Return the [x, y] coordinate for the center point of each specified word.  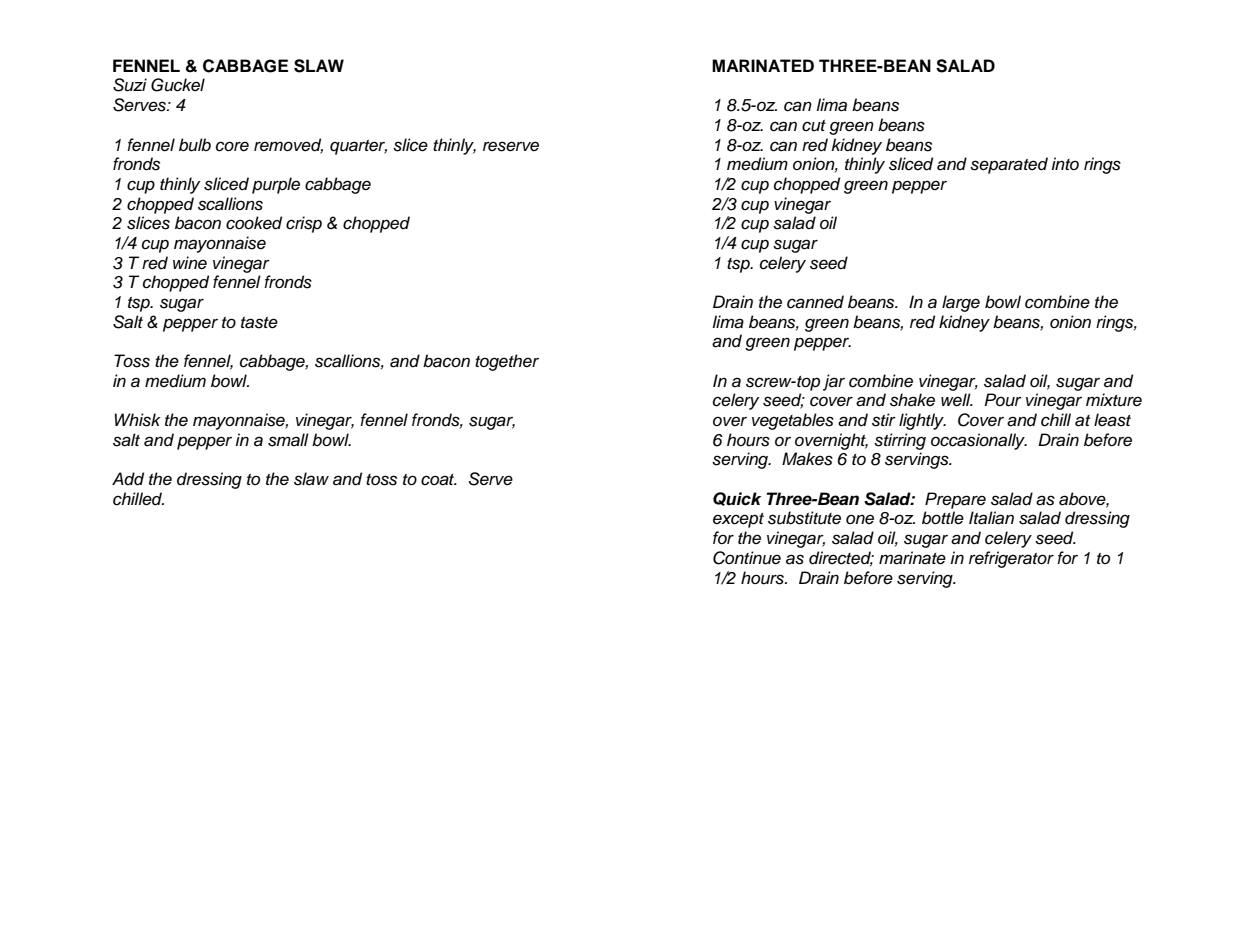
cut [814, 126]
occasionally [979, 441]
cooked [254, 223]
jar [834, 382]
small [288, 440]
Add [128, 479]
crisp [304, 224]
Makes [807, 459]
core [232, 146]
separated [1009, 165]
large [961, 303]
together [507, 362]
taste [259, 323]
